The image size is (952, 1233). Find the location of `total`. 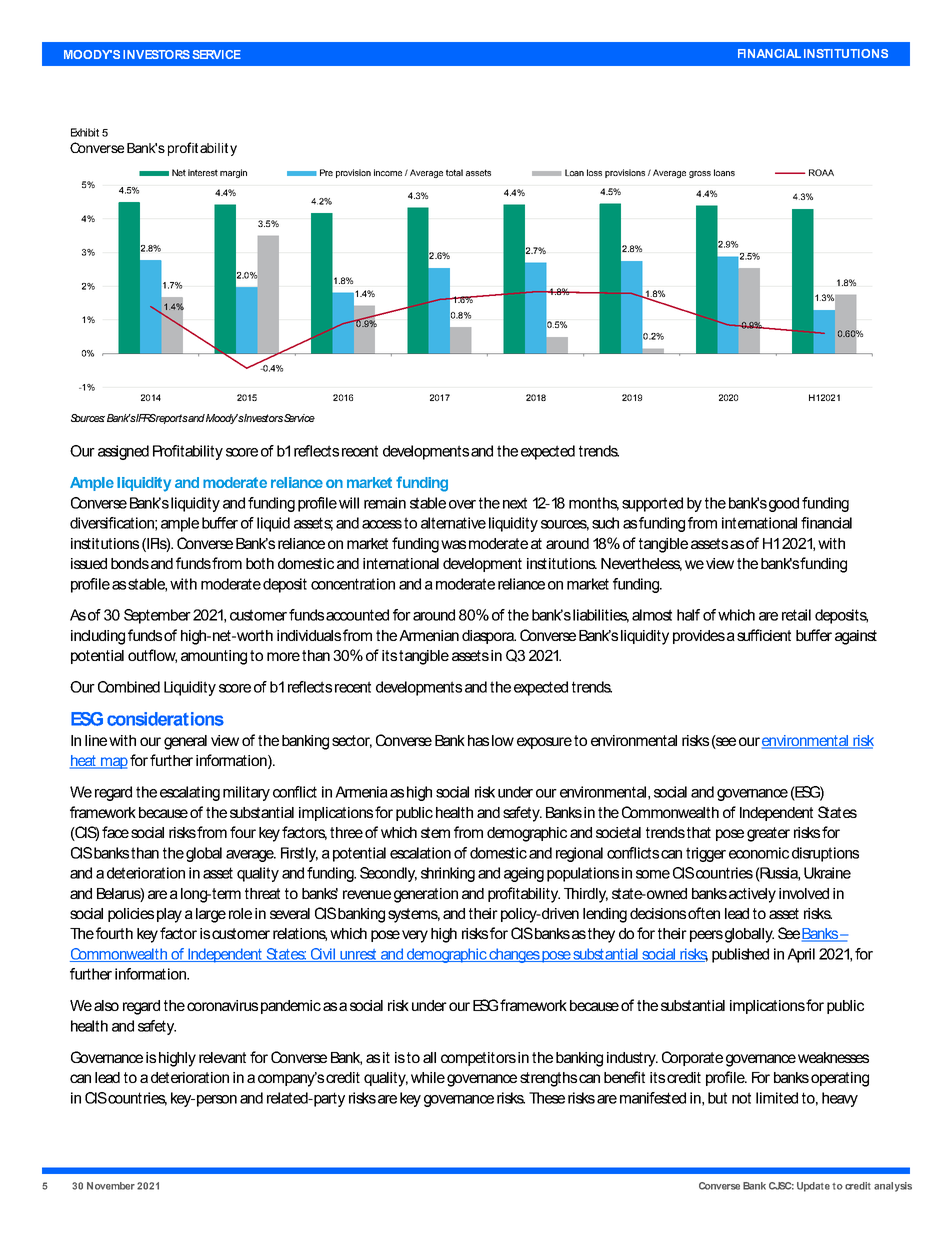

total is located at coordinates (454, 172).
